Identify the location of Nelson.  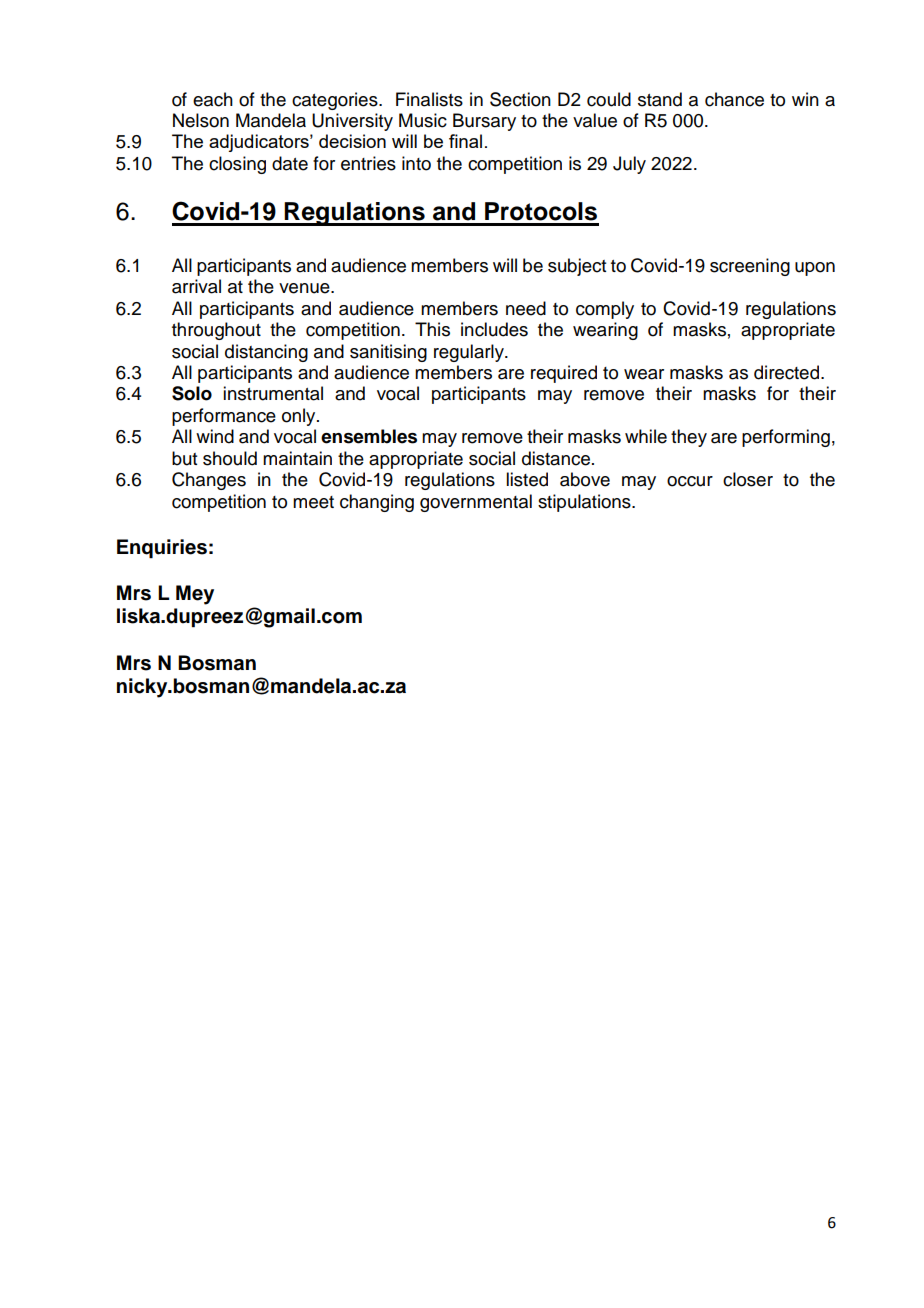
(201, 120).
